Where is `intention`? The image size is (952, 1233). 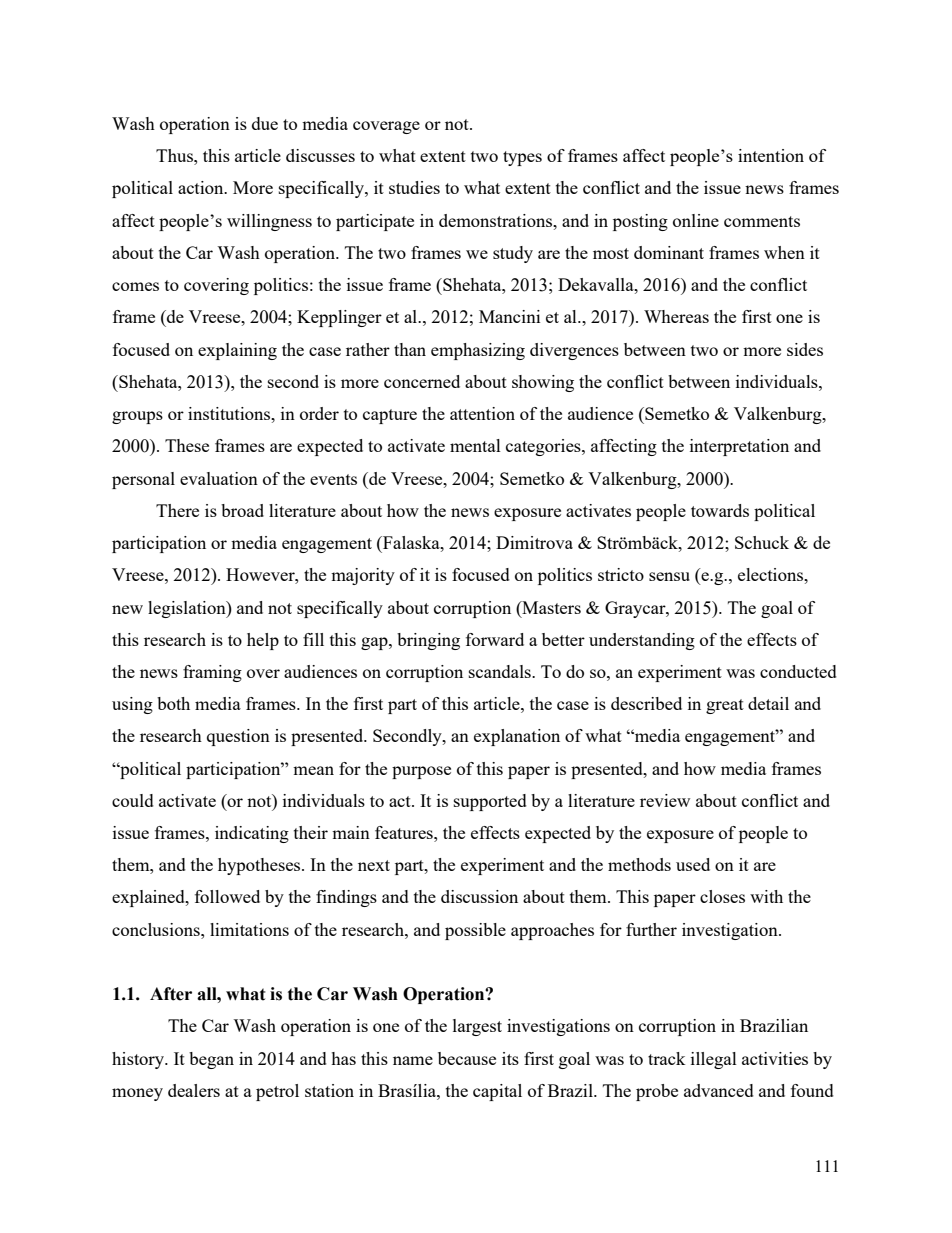 intention is located at coordinates (771, 155).
